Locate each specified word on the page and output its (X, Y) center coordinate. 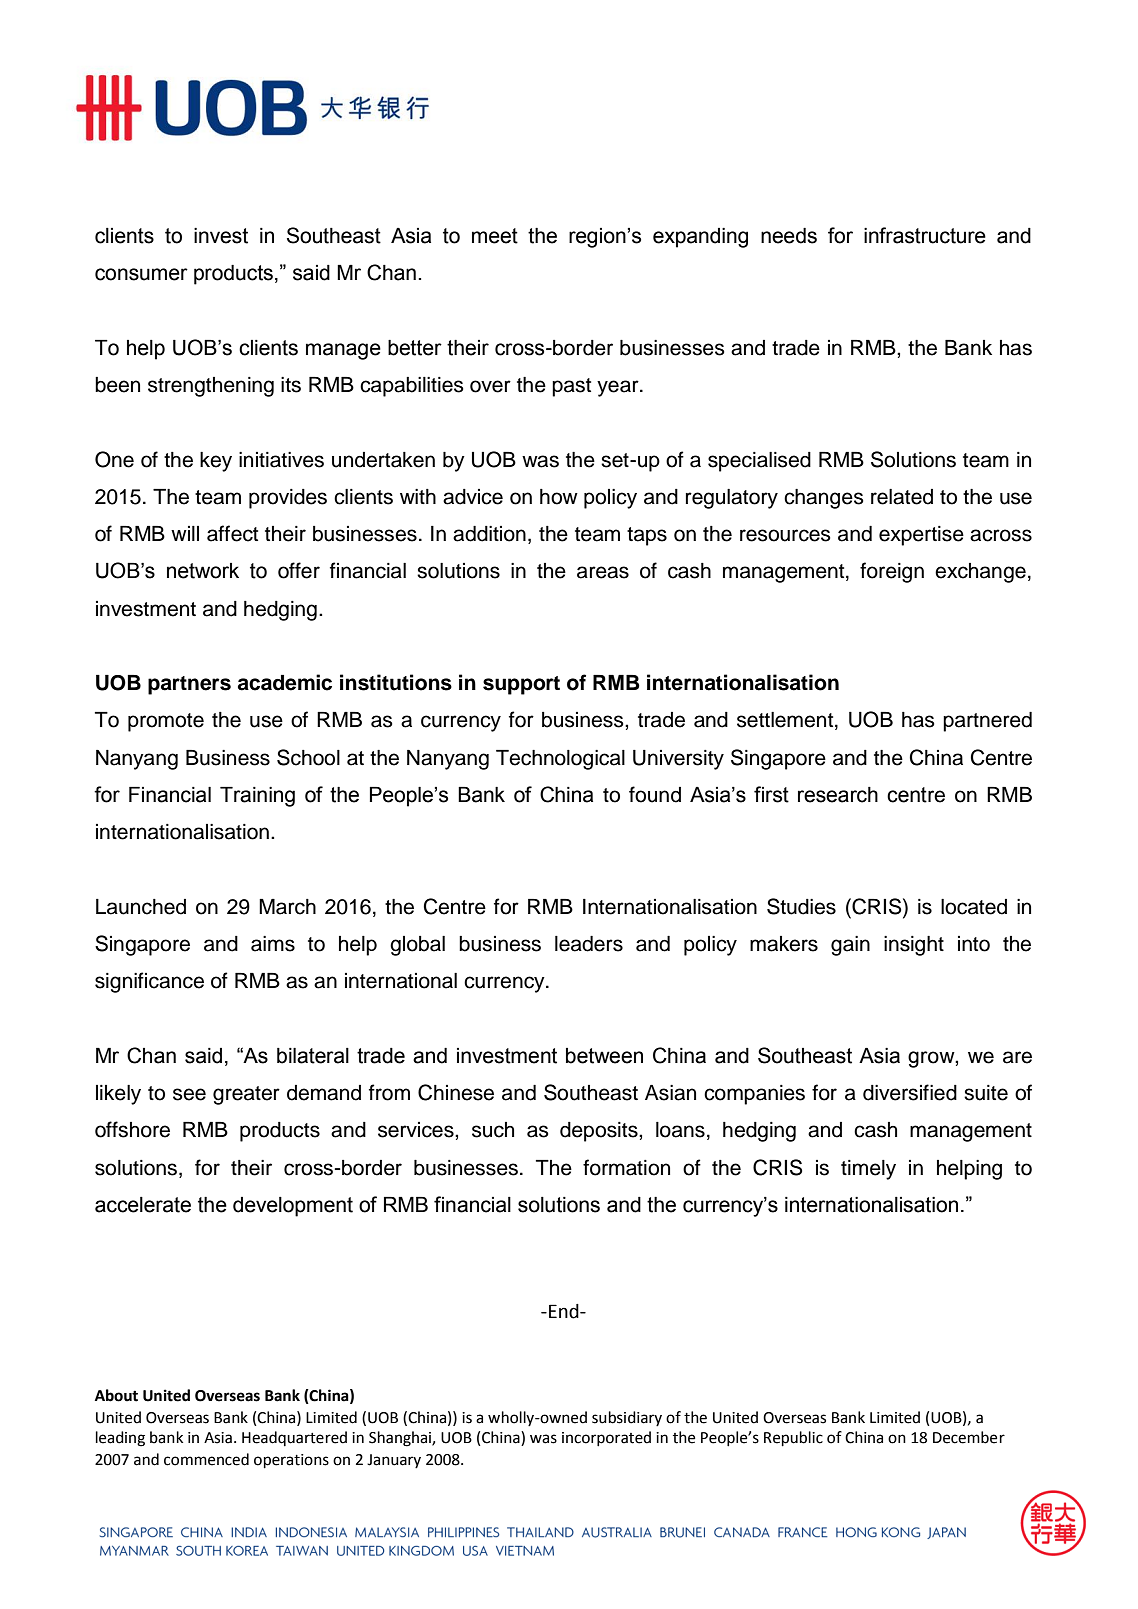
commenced (206, 1459)
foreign (892, 572)
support (521, 685)
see (189, 1094)
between (604, 1056)
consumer (141, 274)
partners (189, 685)
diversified (910, 1092)
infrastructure (925, 235)
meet (495, 236)
